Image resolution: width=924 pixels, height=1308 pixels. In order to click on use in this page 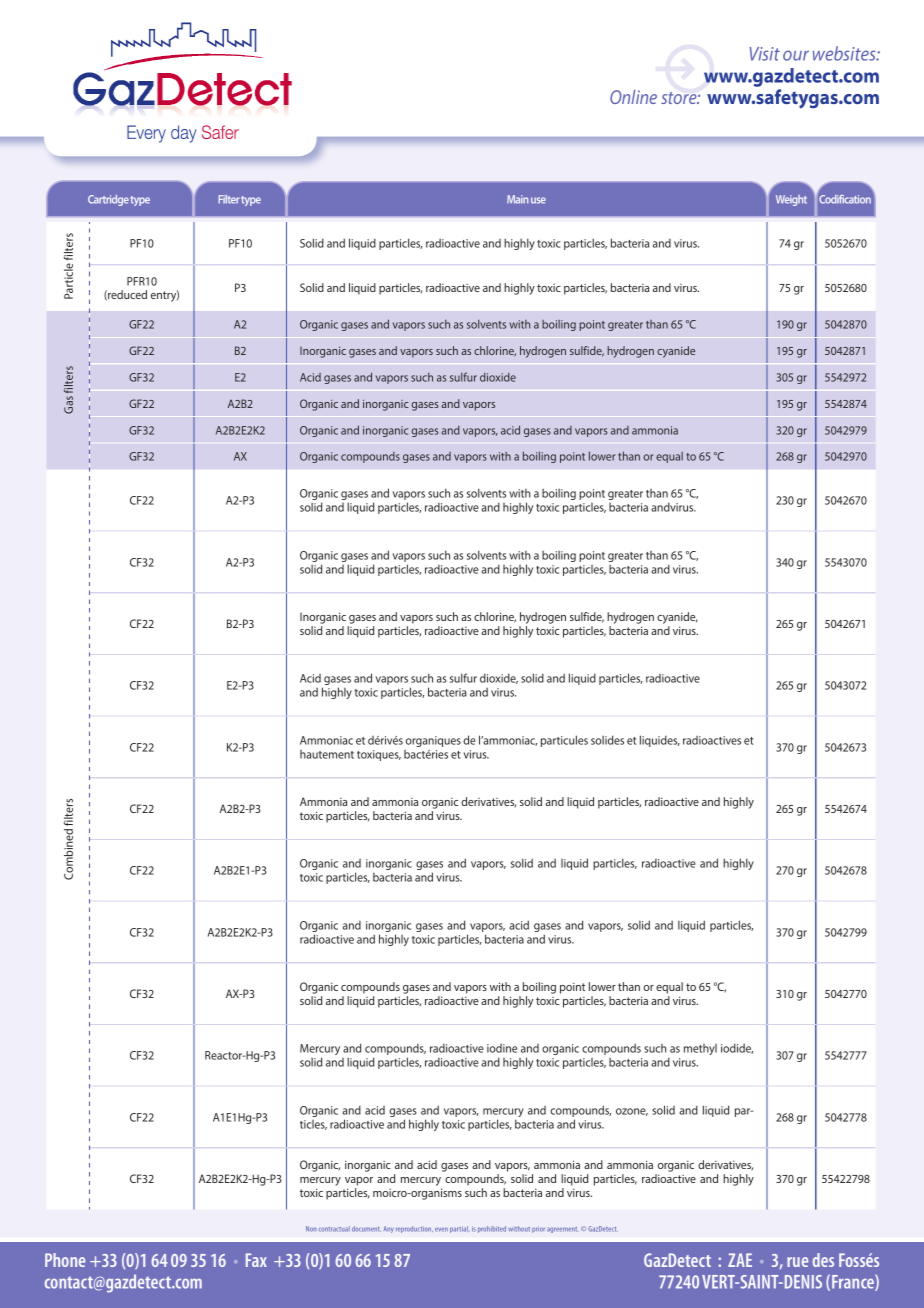, I will do `click(538, 200)`.
